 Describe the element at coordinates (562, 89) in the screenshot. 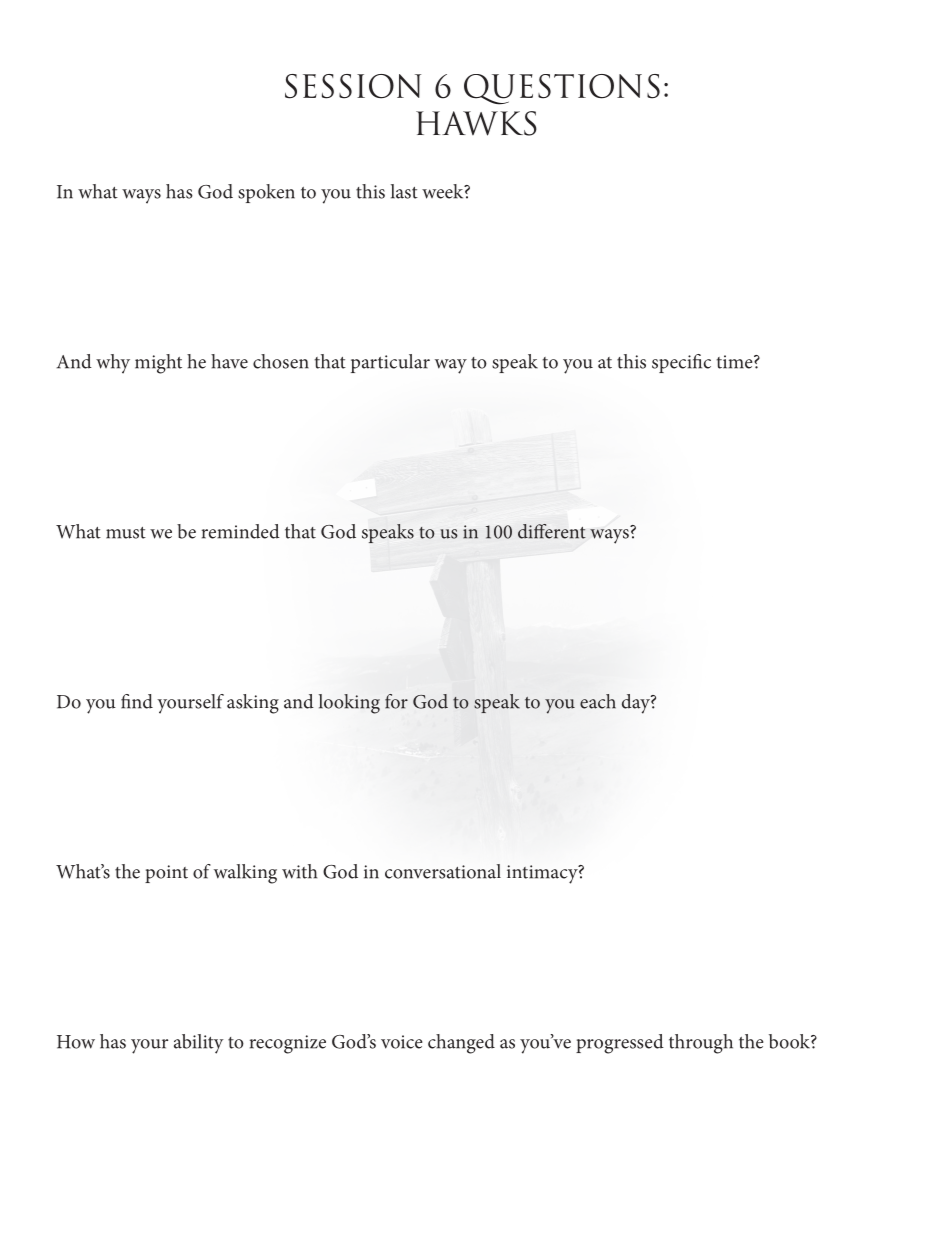

I see `QUESTIONS` at that location.
